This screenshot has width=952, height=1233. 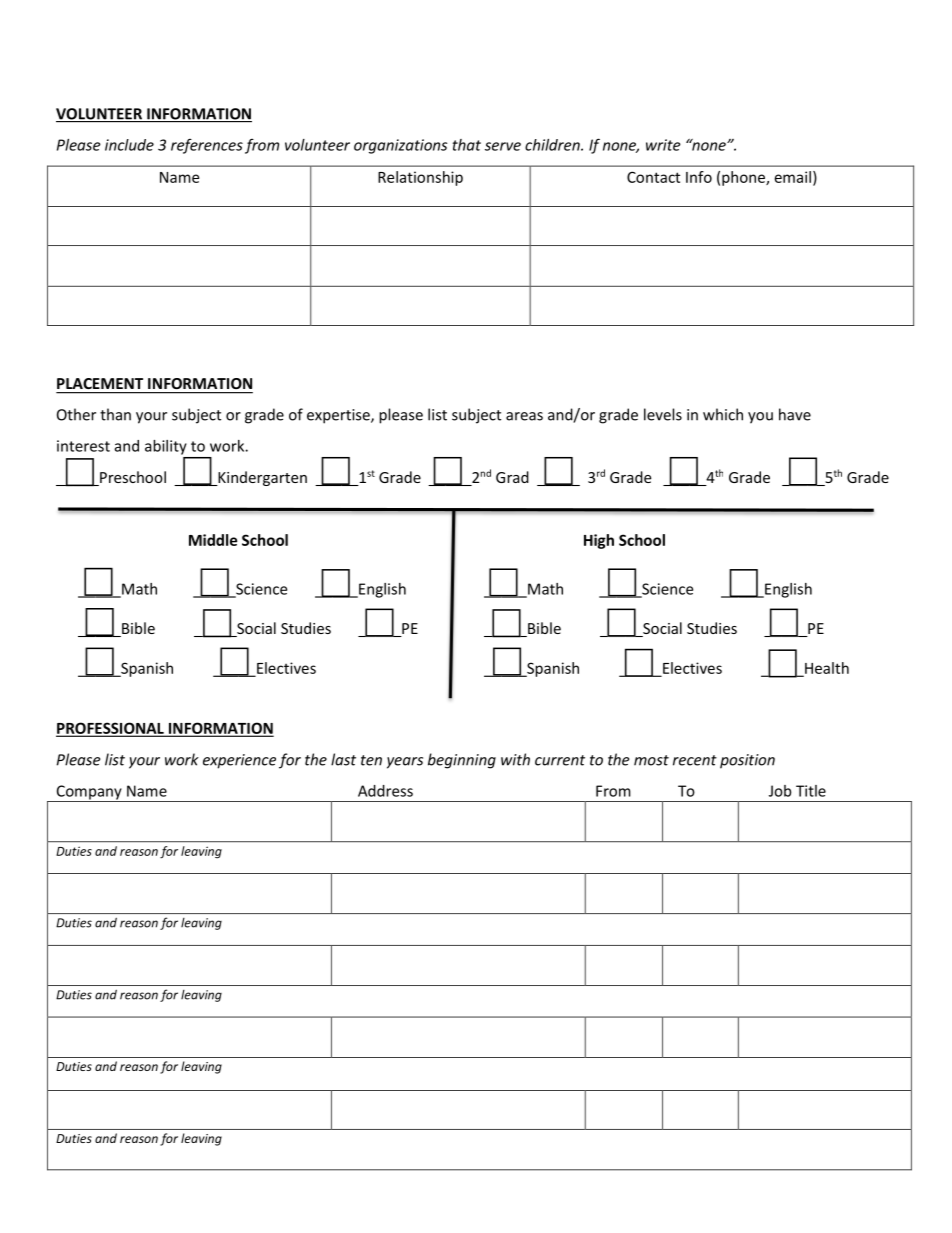 What do you see at coordinates (663, 414) in the screenshot?
I see `levels` at bounding box center [663, 414].
